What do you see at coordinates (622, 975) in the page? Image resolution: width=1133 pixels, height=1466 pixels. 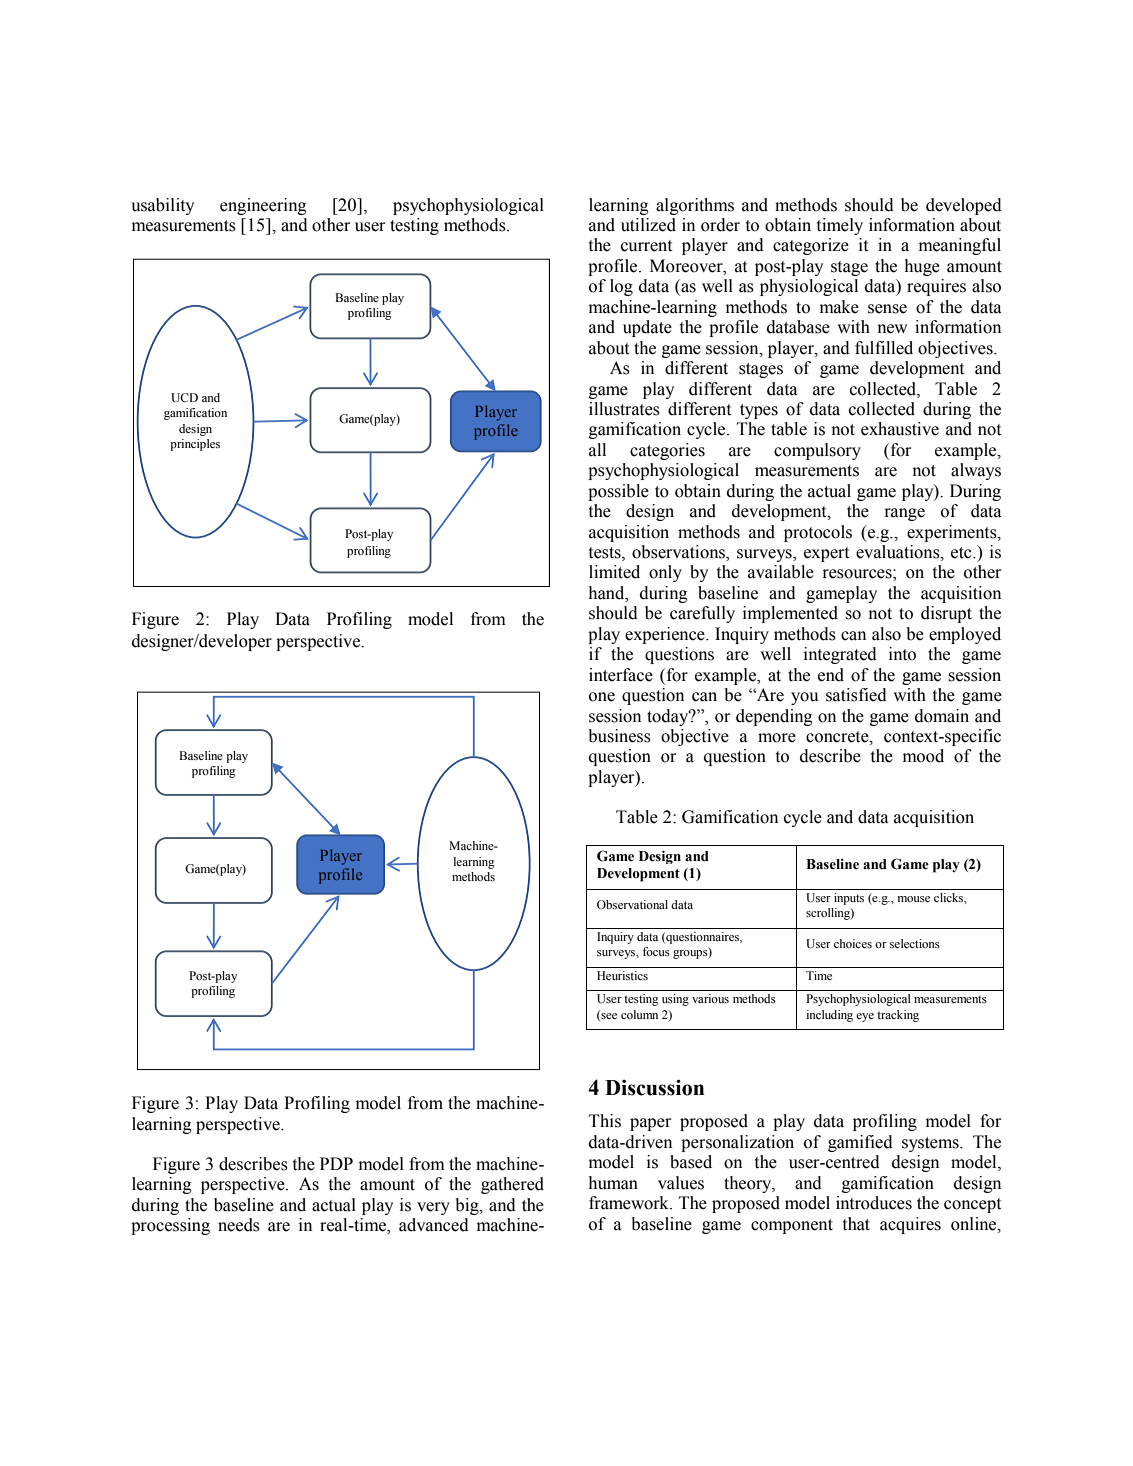 I see `Heuristics` at bounding box center [622, 975].
